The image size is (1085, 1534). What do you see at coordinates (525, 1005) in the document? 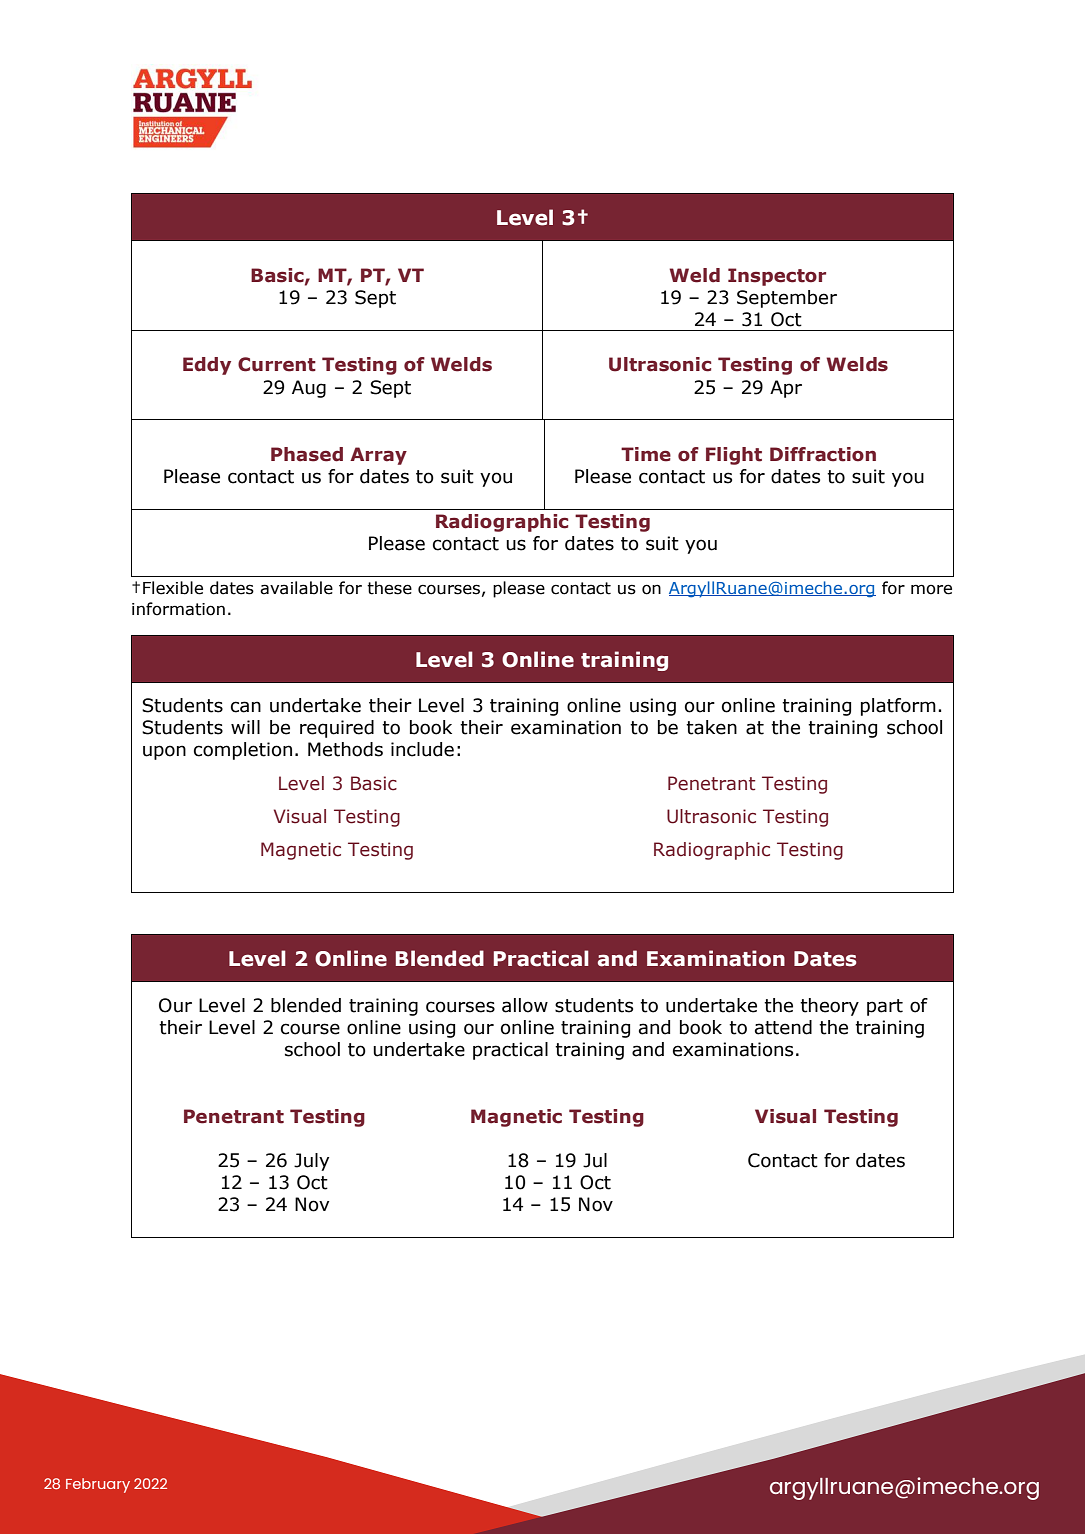
I see `allow` at bounding box center [525, 1005].
